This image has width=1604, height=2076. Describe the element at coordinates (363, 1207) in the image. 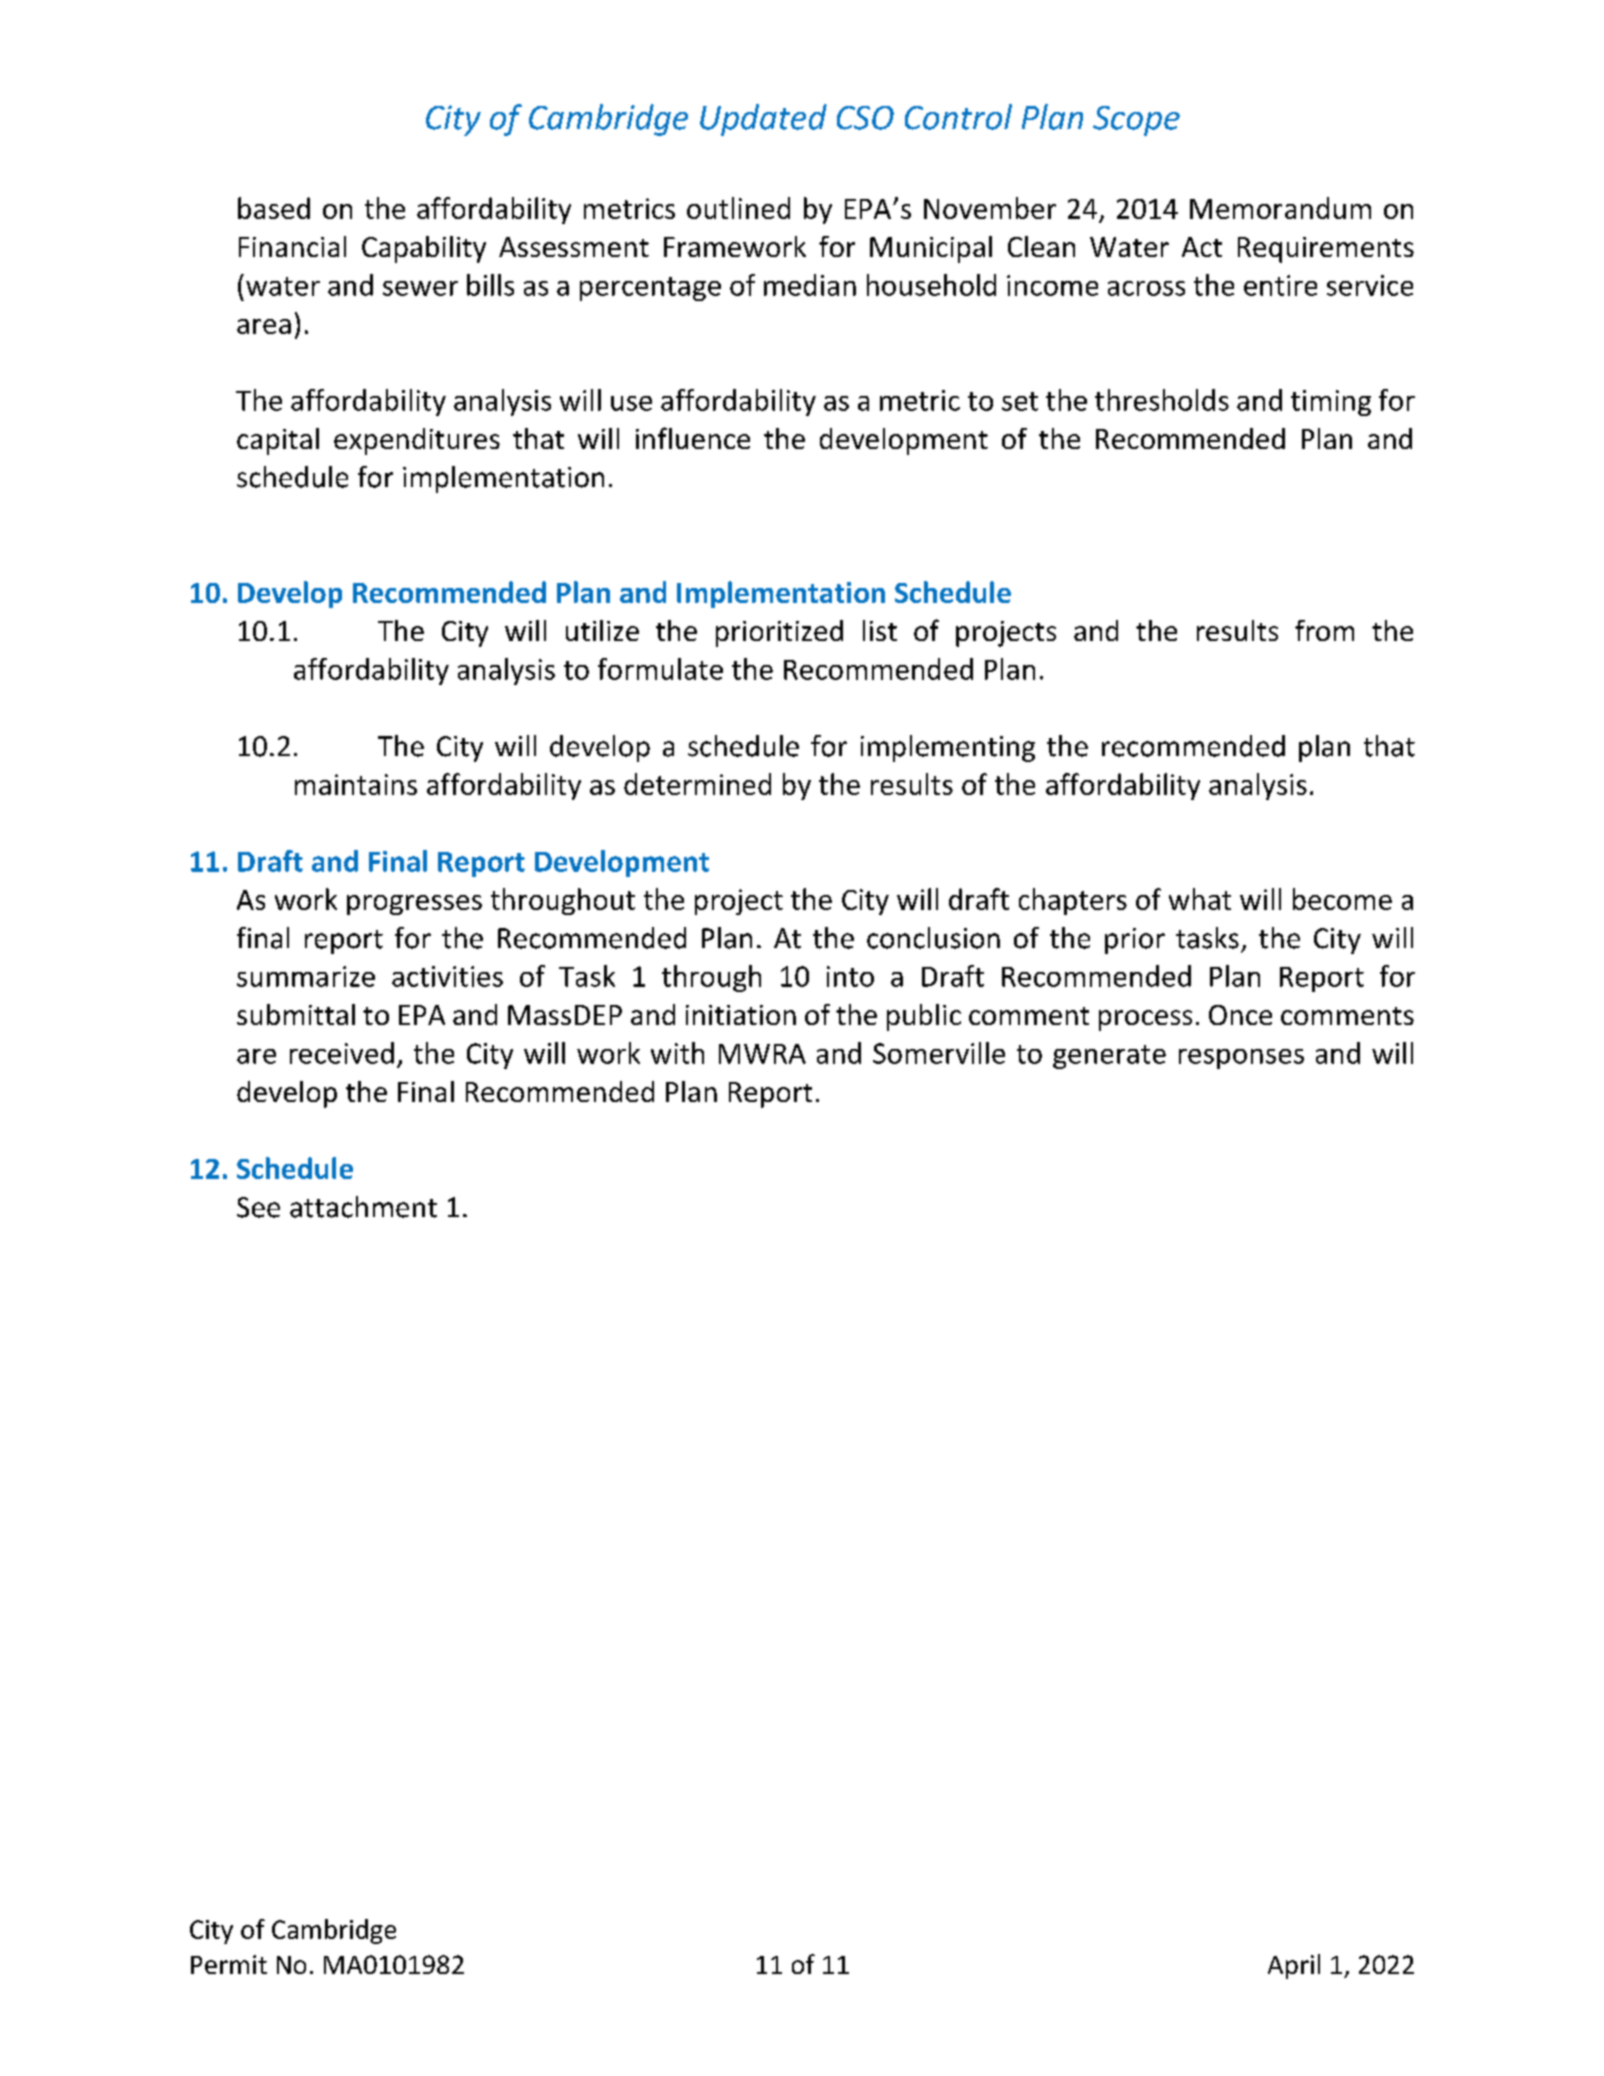

I see `attachment` at that location.
